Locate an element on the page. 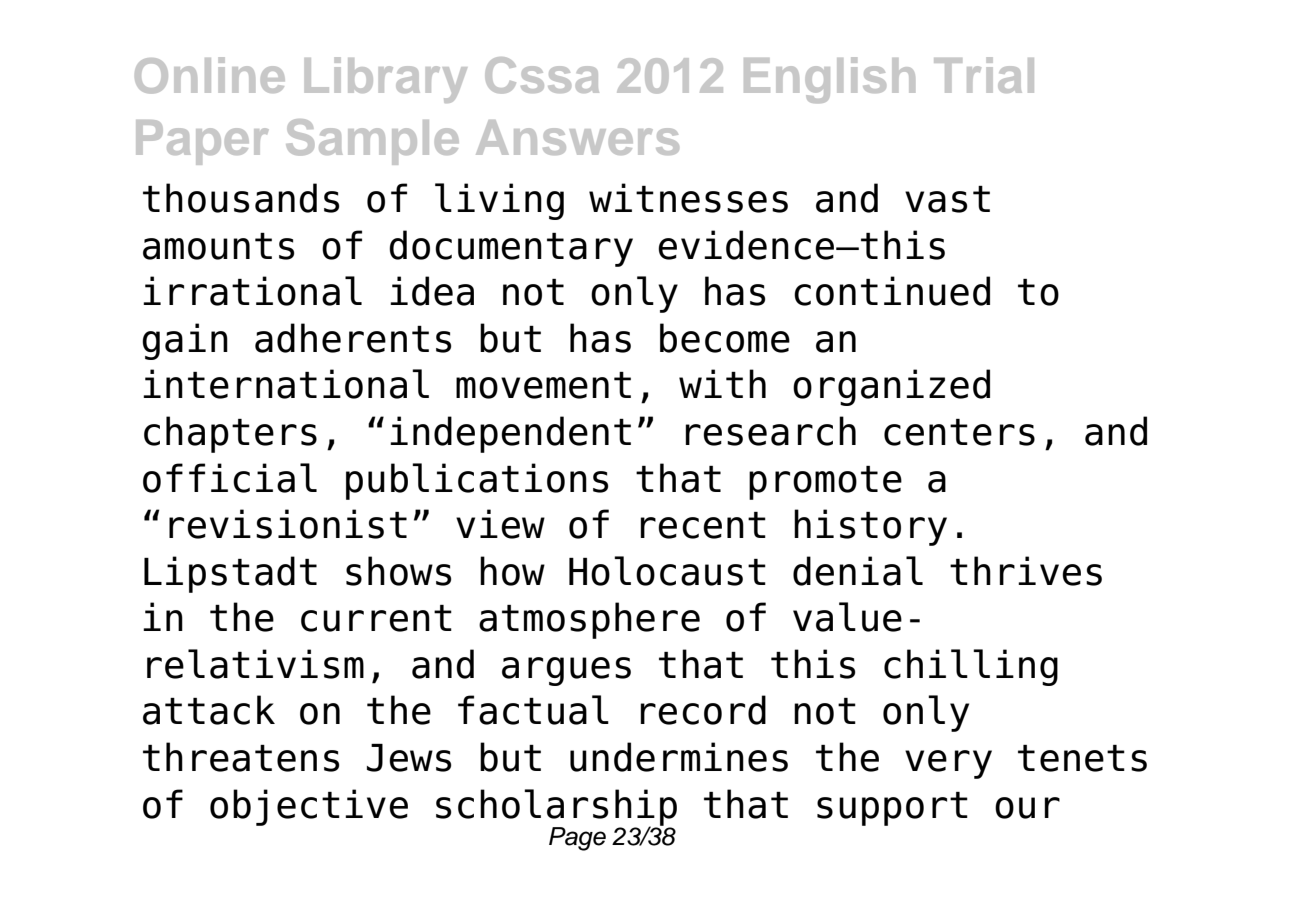 The image size is (1303, 924). Trial is located at coordinates (984, 75).
